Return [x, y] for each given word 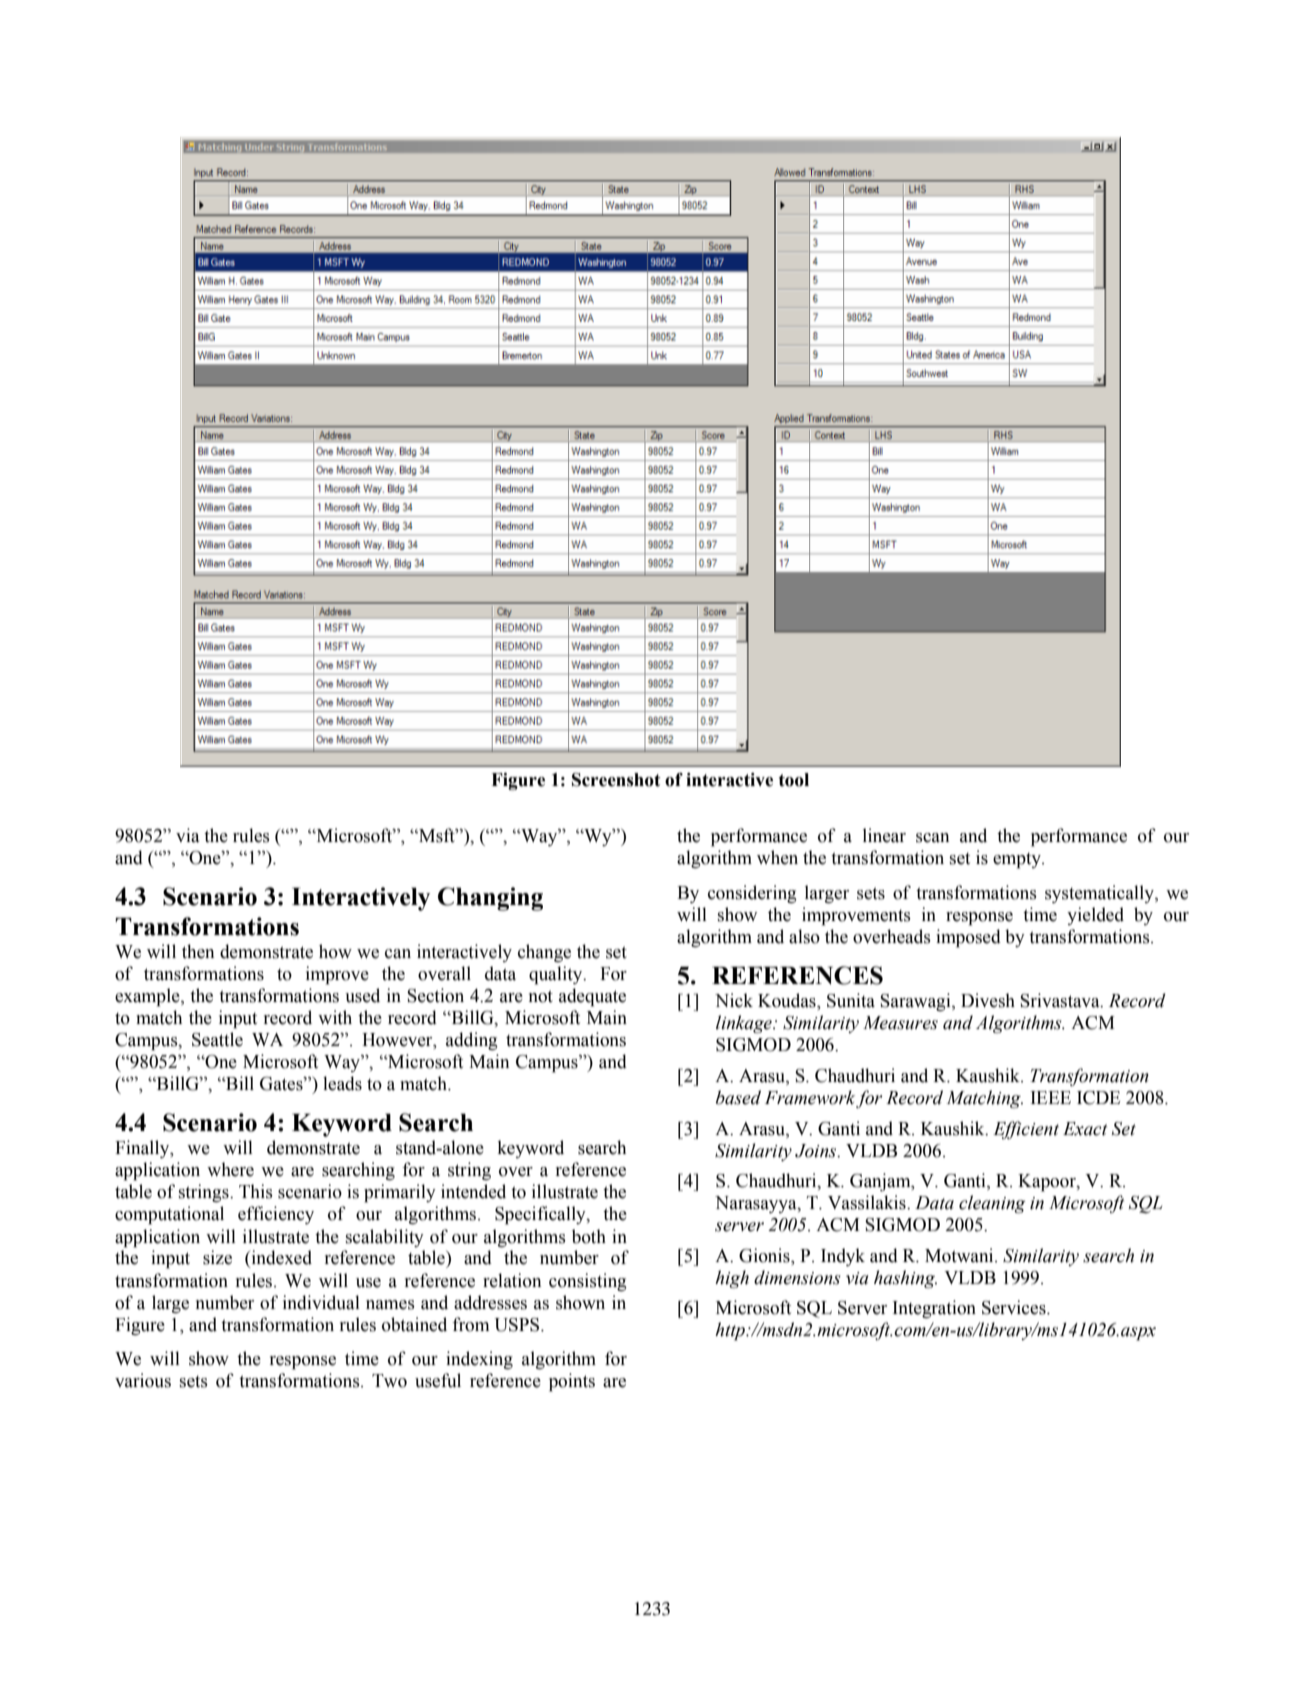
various [143, 1380]
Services [1015, 1307]
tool [794, 780]
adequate [592, 997]
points [572, 1382]
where [230, 1169]
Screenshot [616, 780]
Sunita [851, 1000]
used [362, 995]
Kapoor [1048, 1183]
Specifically [541, 1215]
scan [932, 838]
